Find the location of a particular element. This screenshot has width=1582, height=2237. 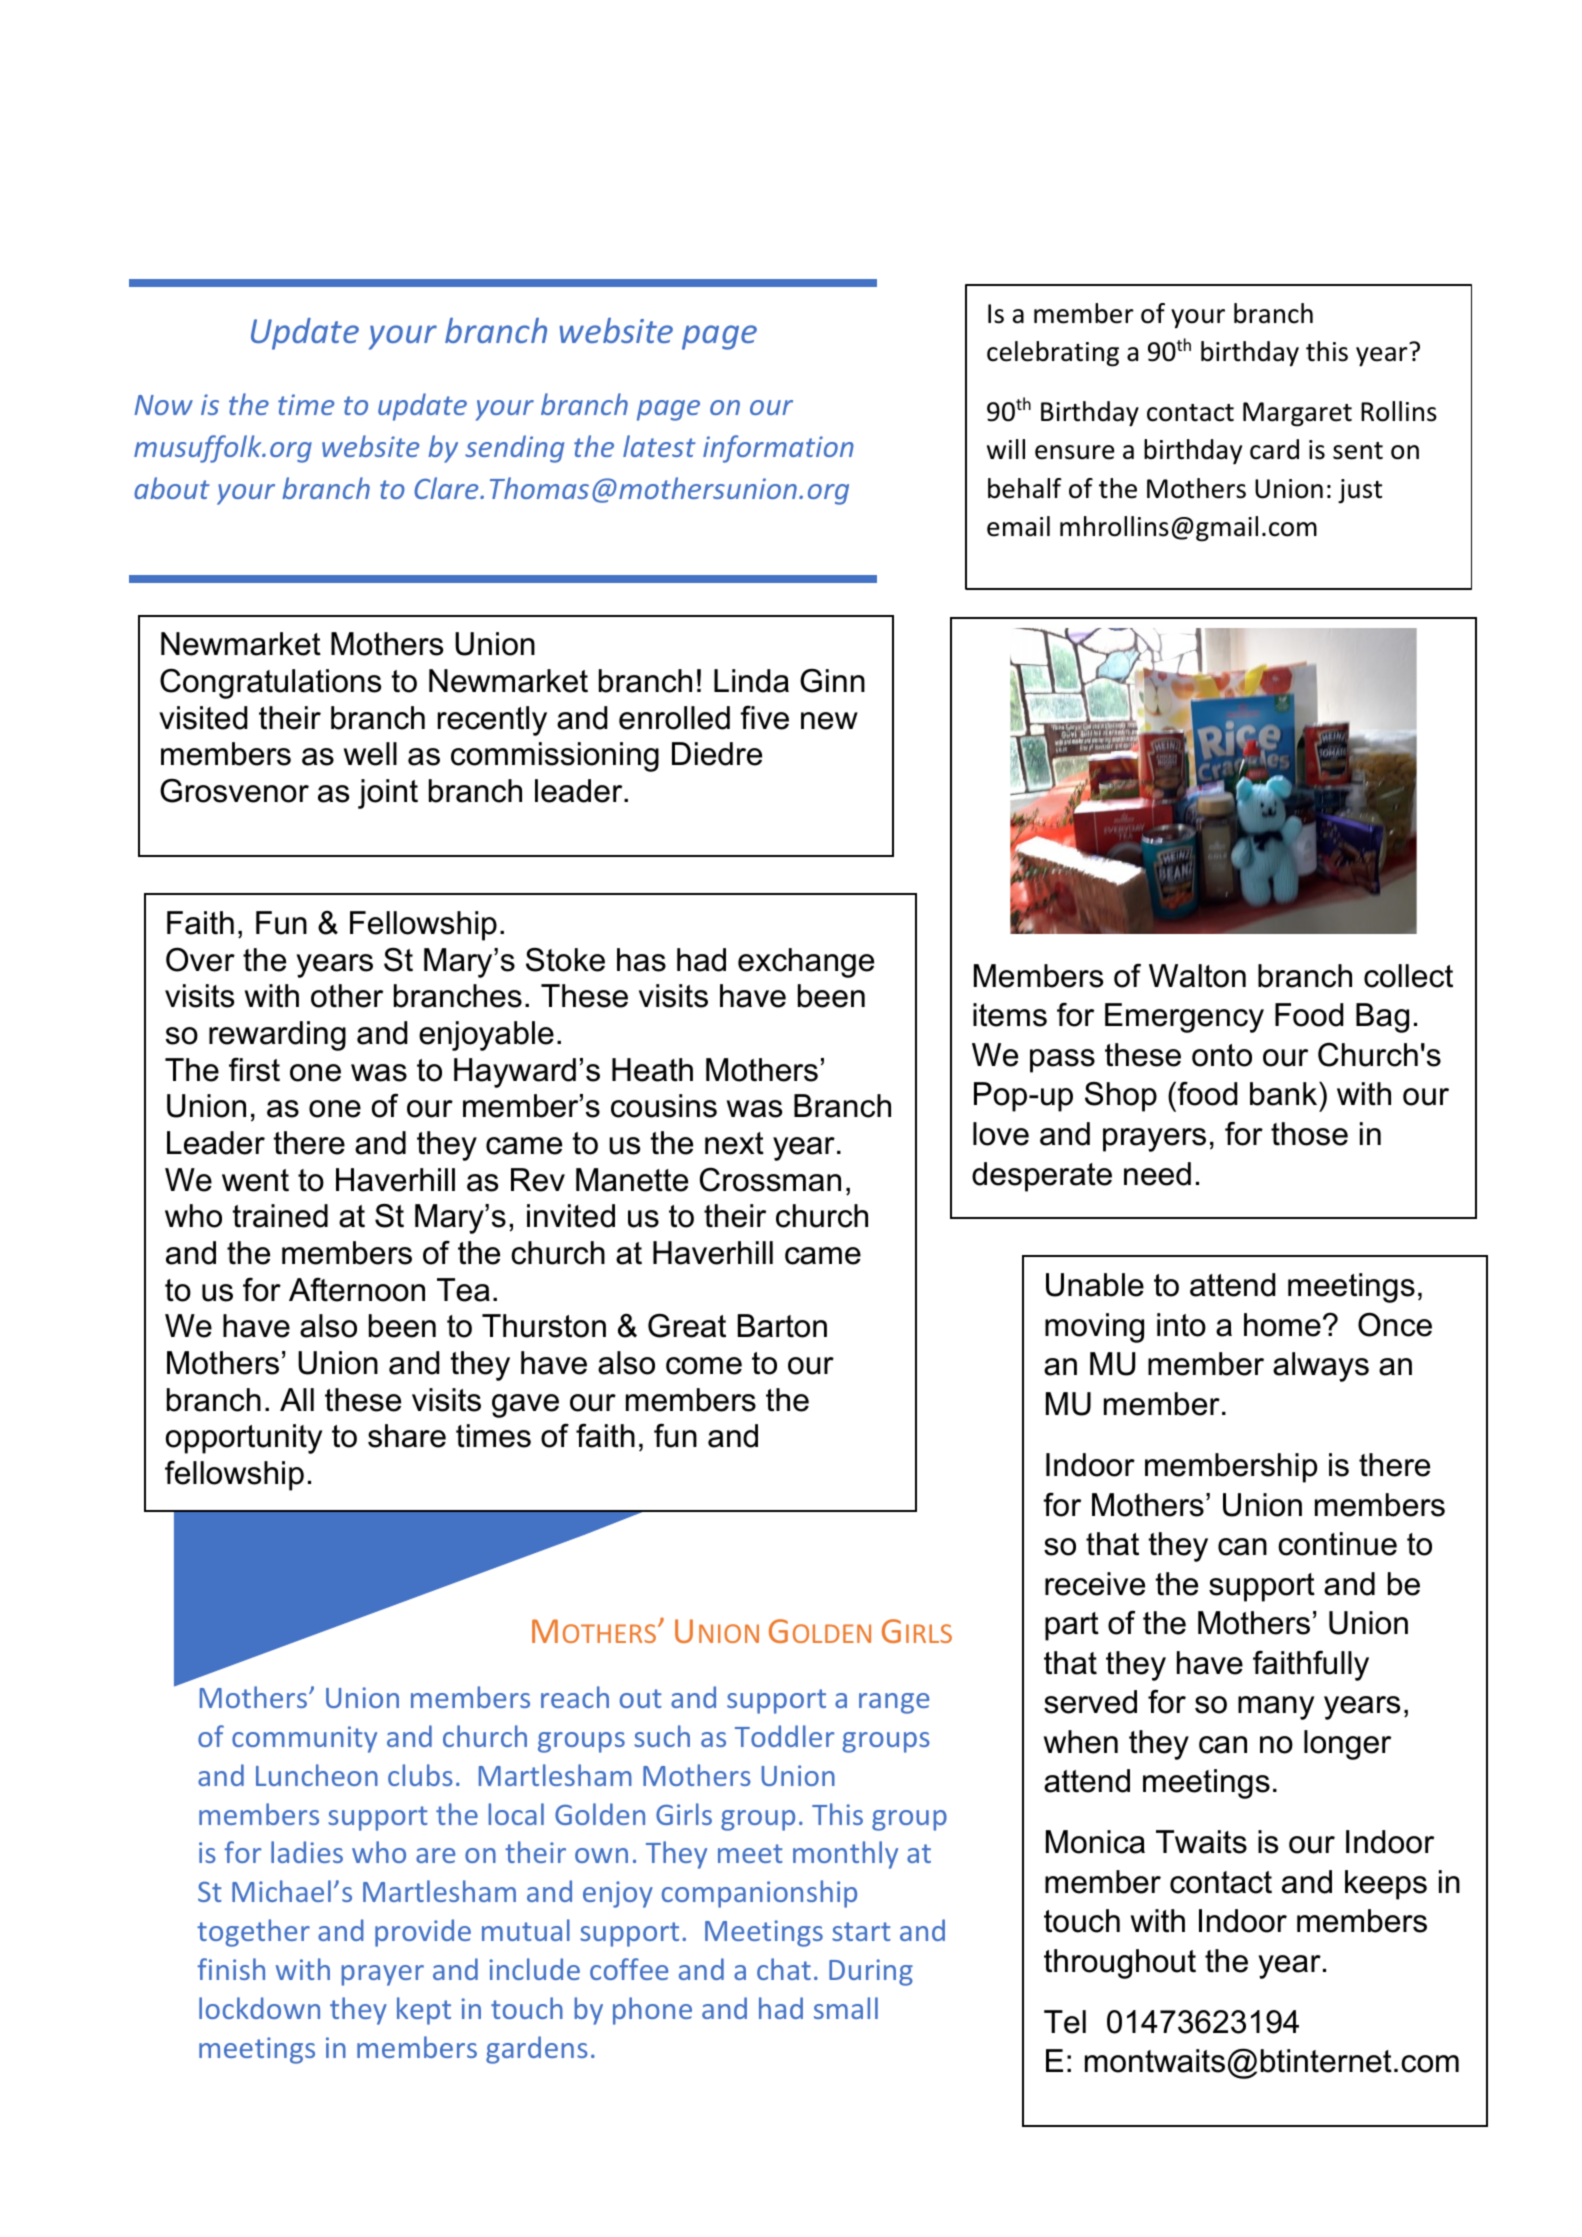

information is located at coordinates (778, 449).
